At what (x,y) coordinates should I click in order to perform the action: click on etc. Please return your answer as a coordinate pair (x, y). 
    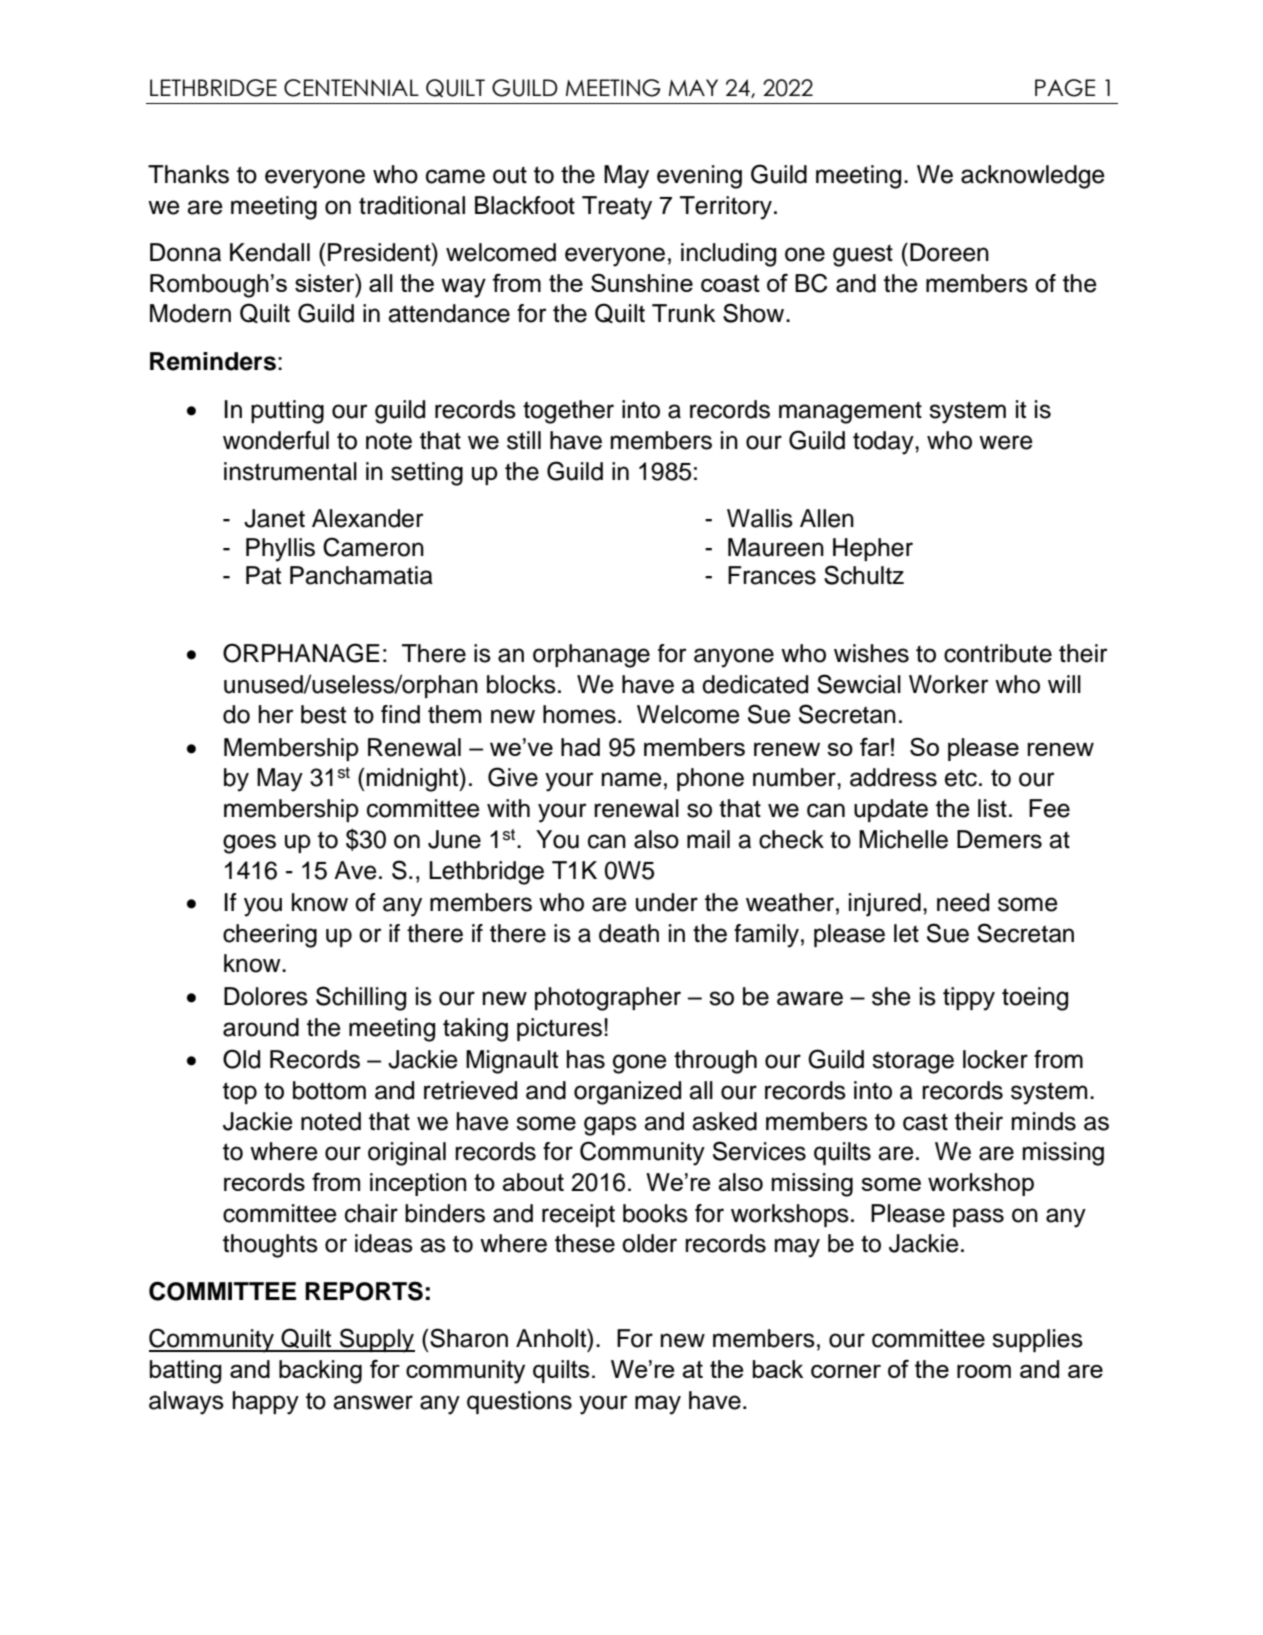
    Looking at the image, I should click on (961, 778).
